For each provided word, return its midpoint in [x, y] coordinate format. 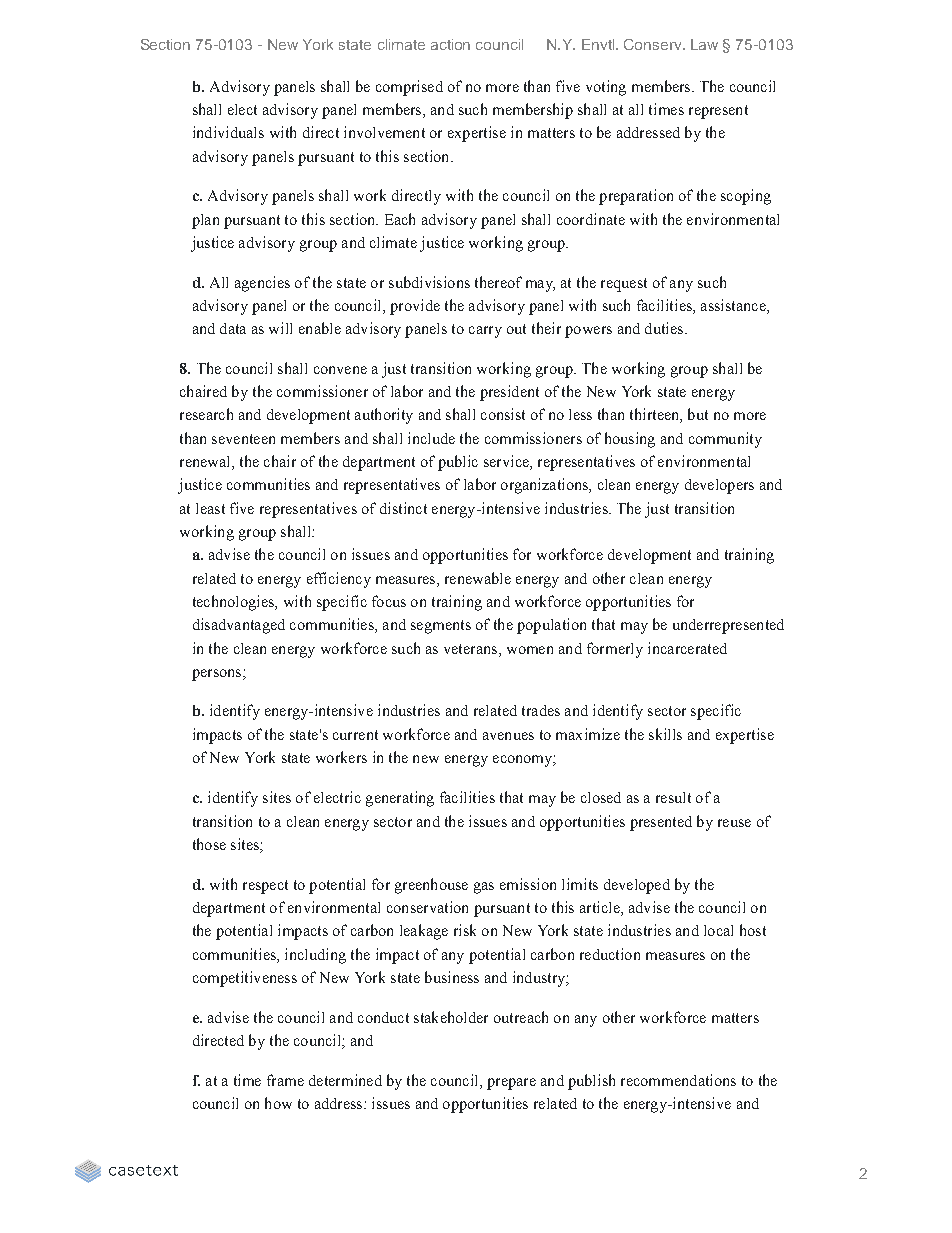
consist [503, 414]
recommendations [678, 1080]
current [355, 735]
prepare [511, 1084]
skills [665, 734]
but [698, 414]
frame [285, 1080]
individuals [228, 132]
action [450, 44]
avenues [508, 736]
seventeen [243, 439]
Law [704, 44]
